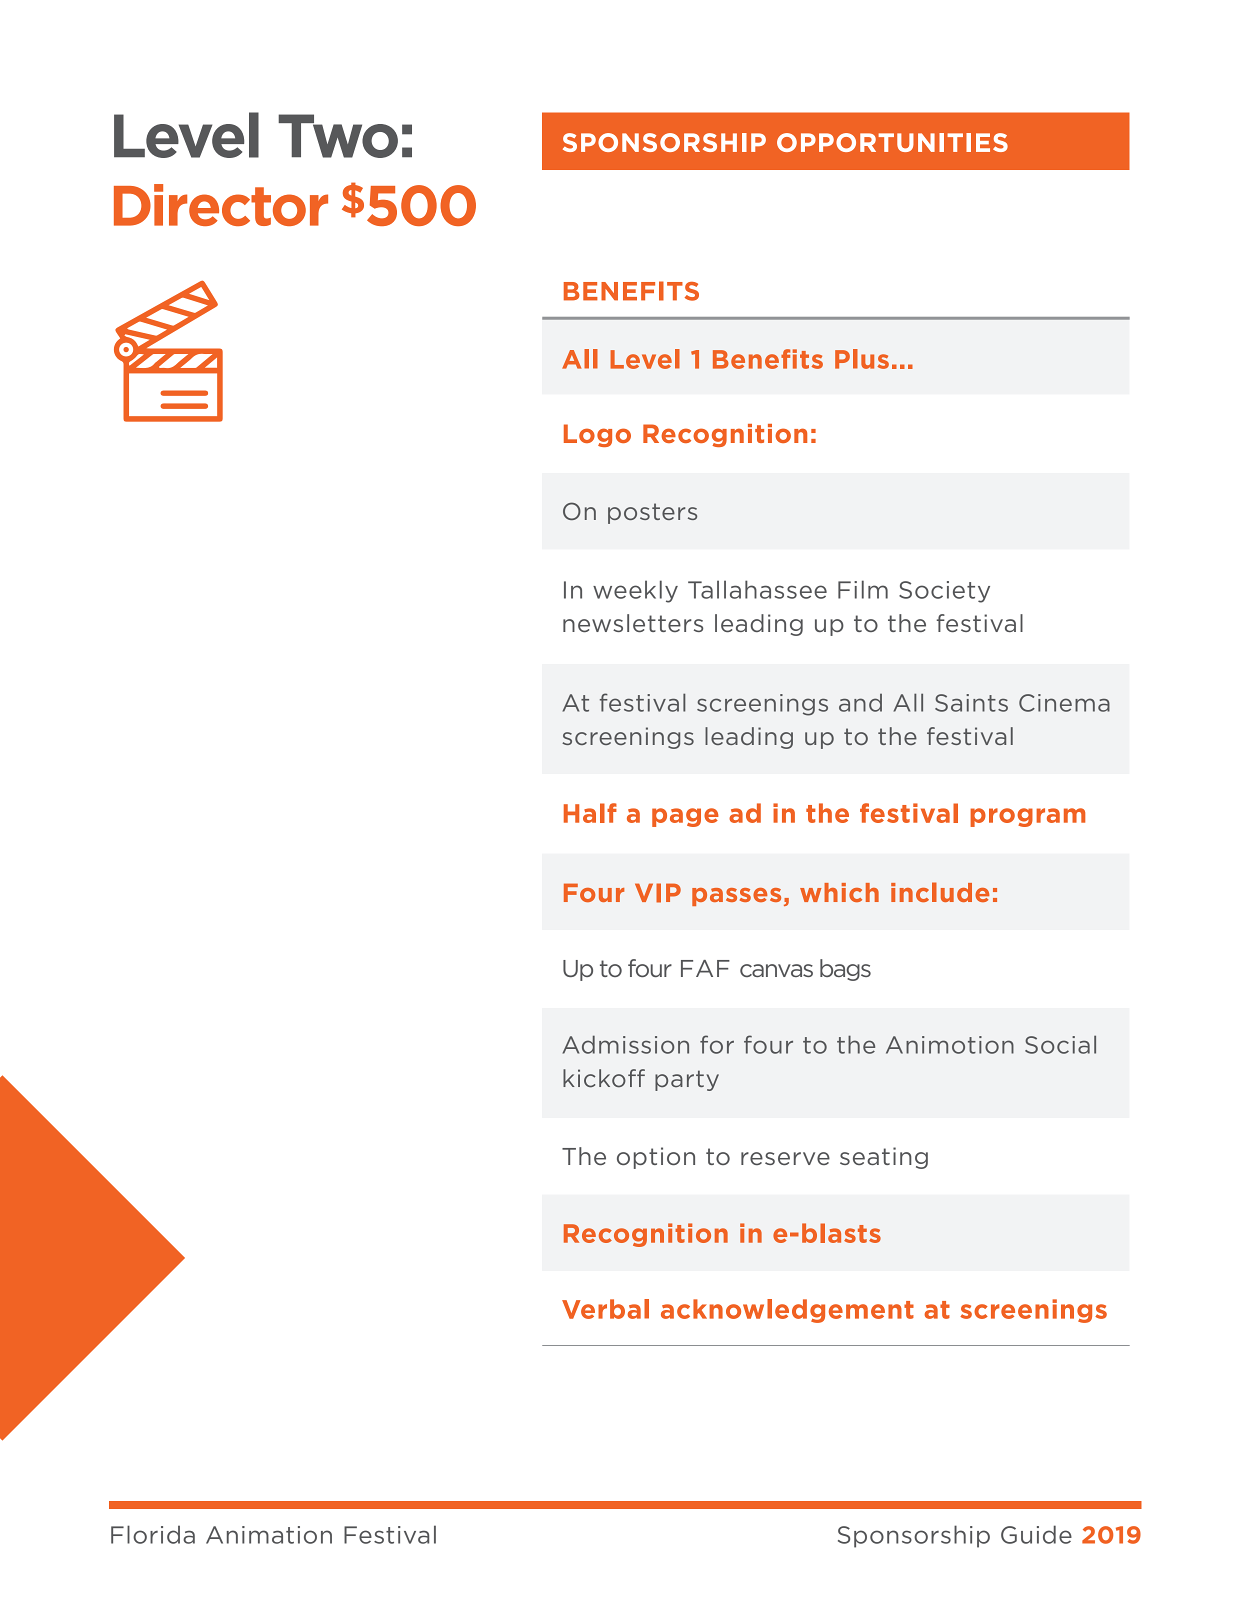 The height and width of the document is (1611, 1245). What do you see at coordinates (590, 813) in the document?
I see `Half` at bounding box center [590, 813].
